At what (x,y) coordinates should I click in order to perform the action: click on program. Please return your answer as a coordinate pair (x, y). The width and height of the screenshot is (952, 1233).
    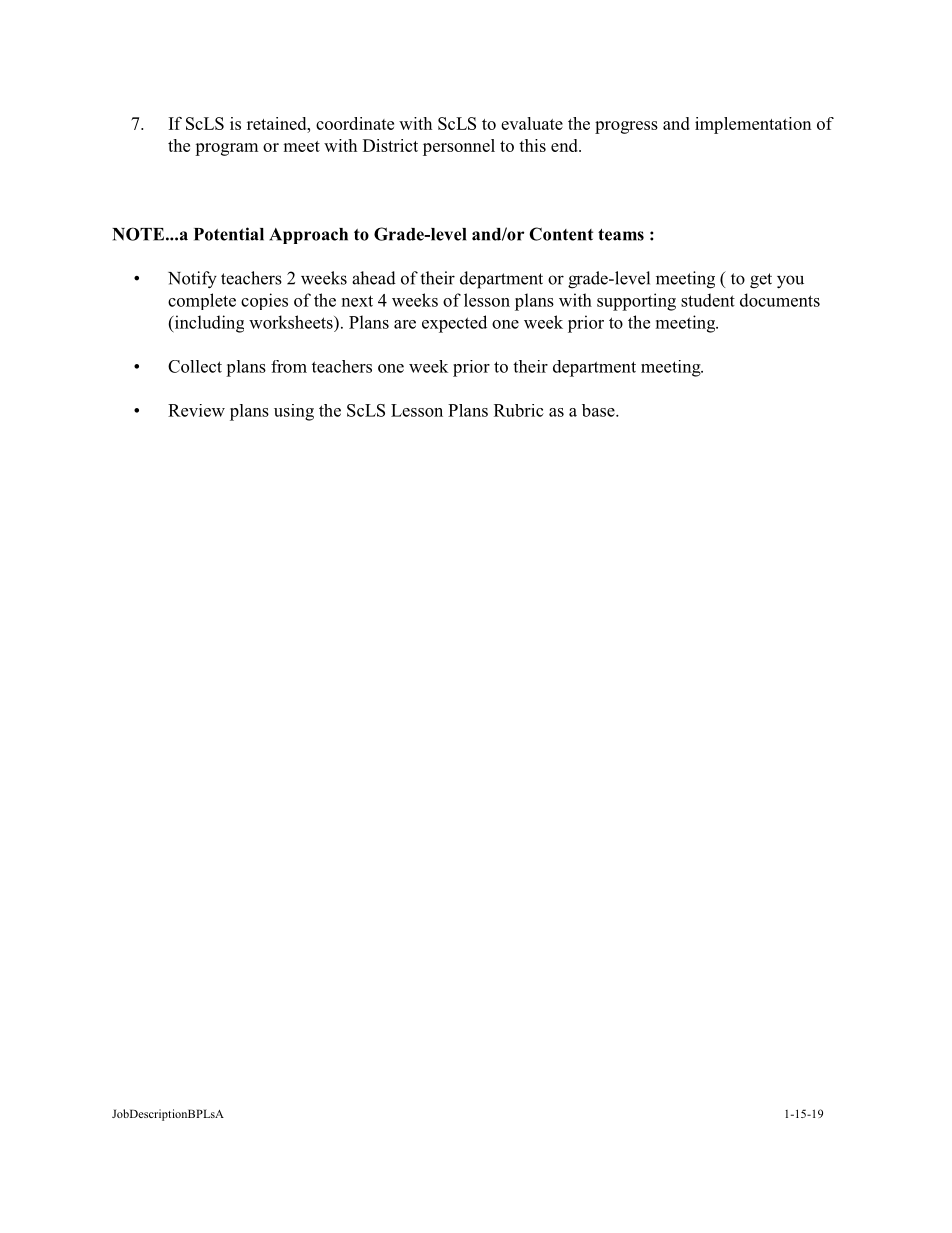
    Looking at the image, I should click on (226, 149).
